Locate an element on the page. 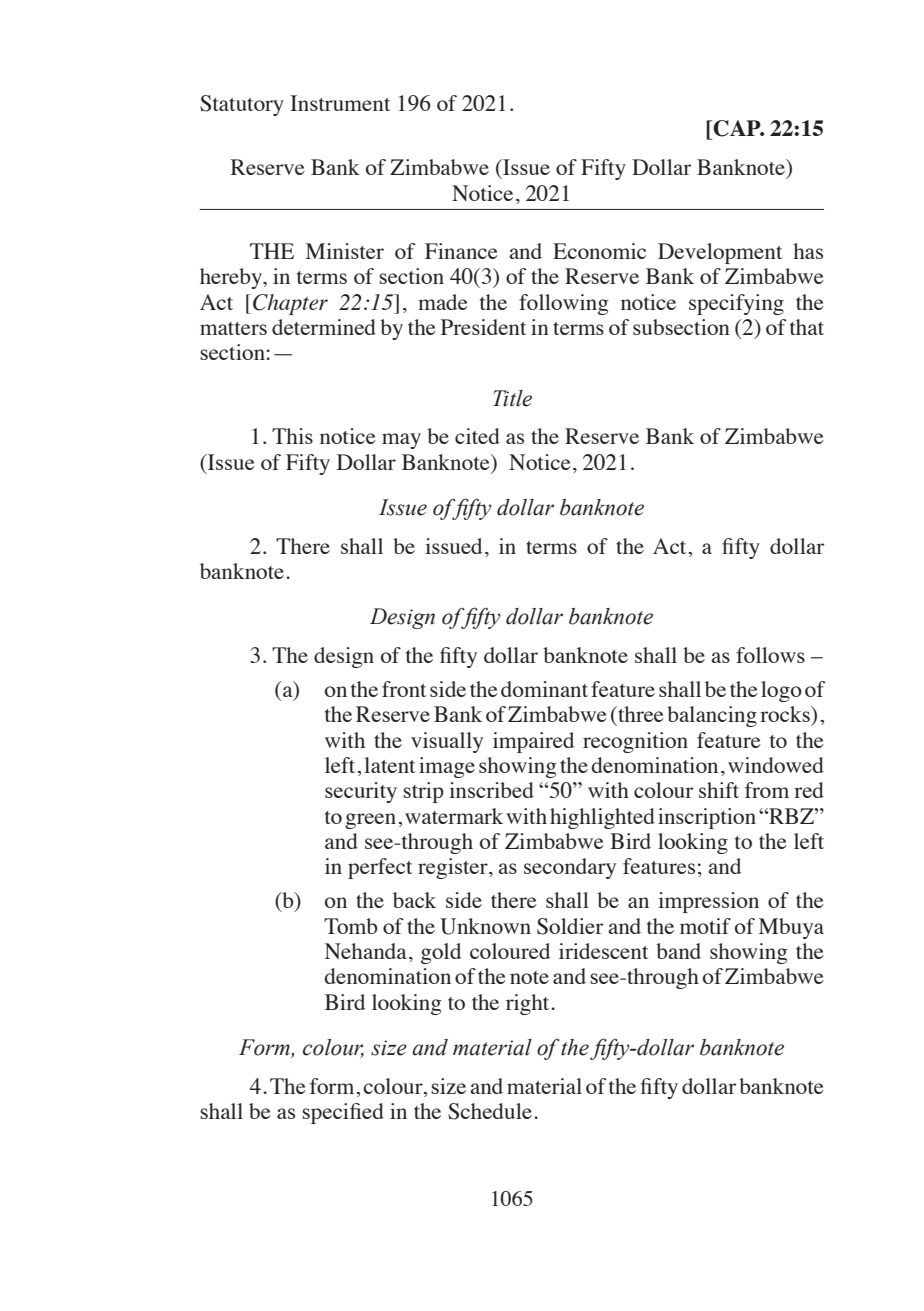 The width and height of the document is (924, 1311). security is located at coordinates (361, 792).
